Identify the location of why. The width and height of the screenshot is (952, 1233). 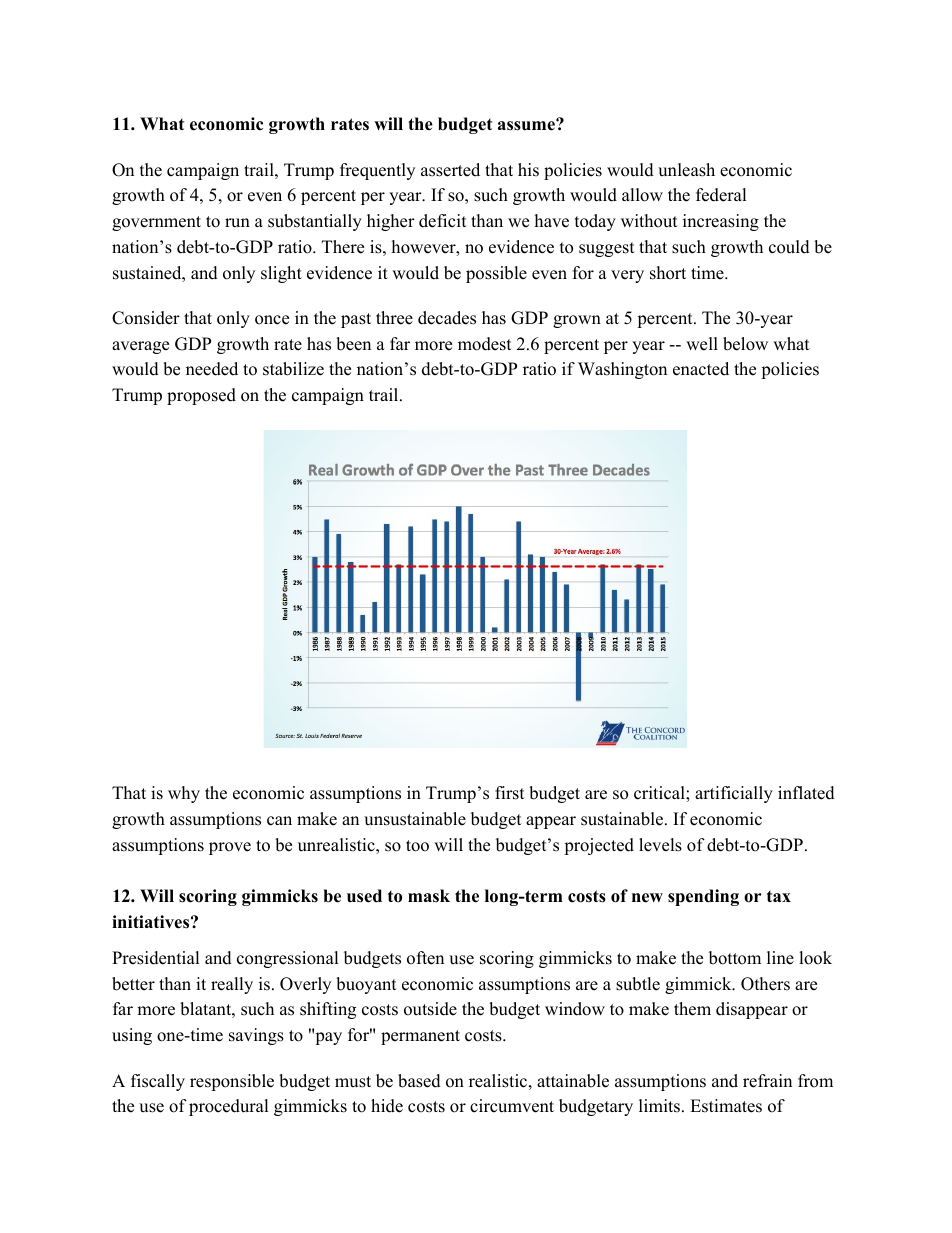
(184, 794).
